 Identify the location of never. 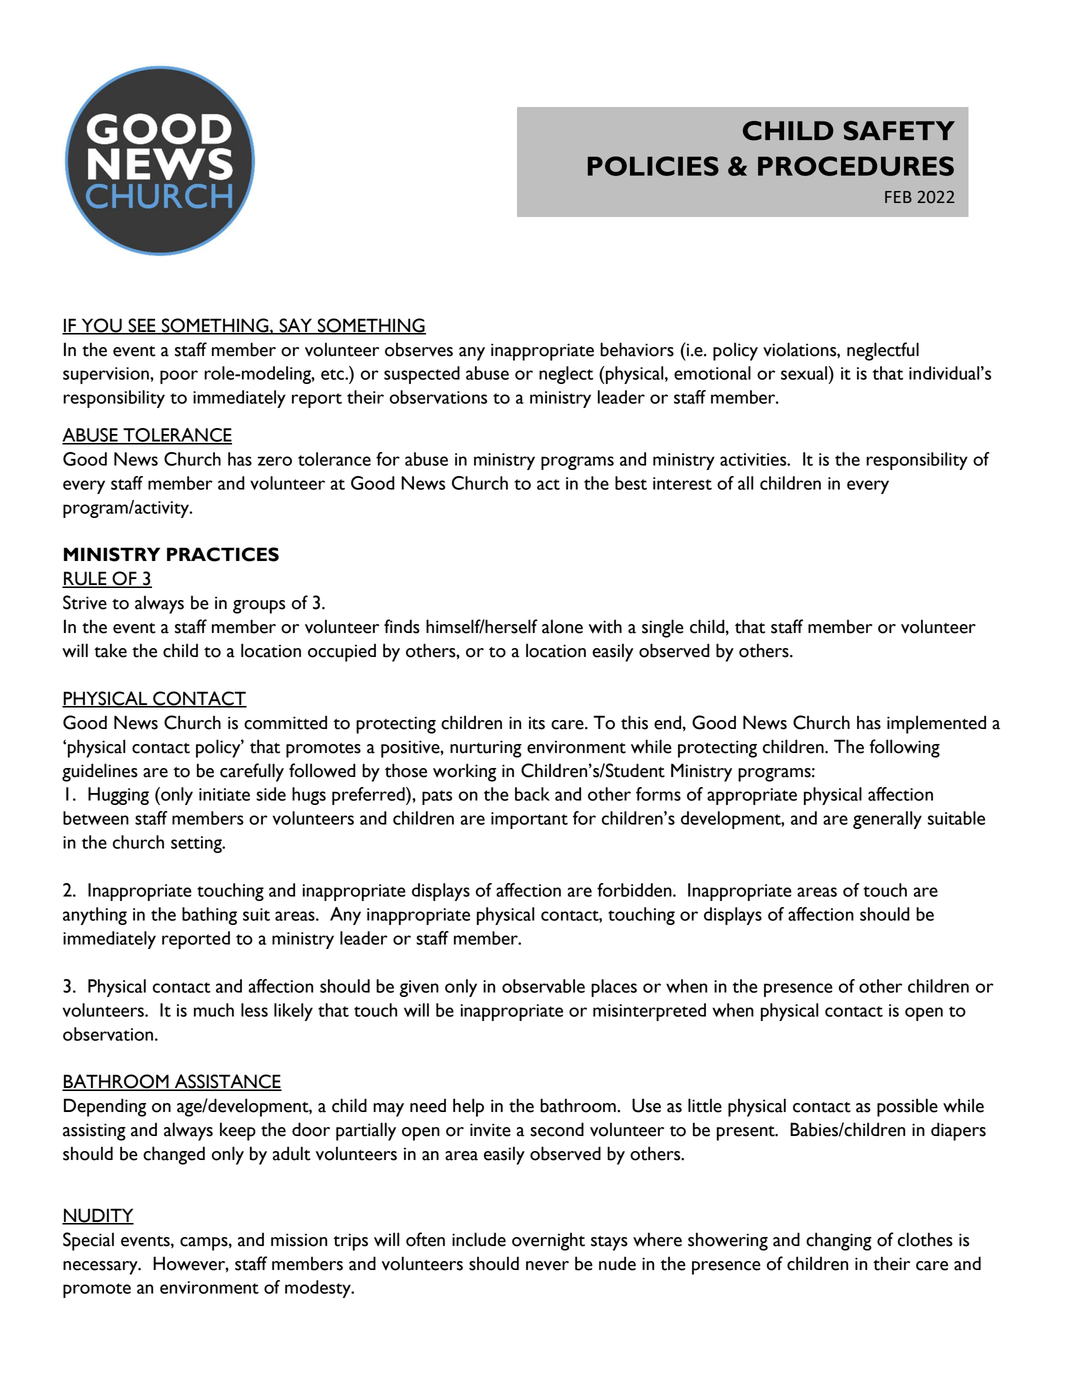
(547, 1266).
